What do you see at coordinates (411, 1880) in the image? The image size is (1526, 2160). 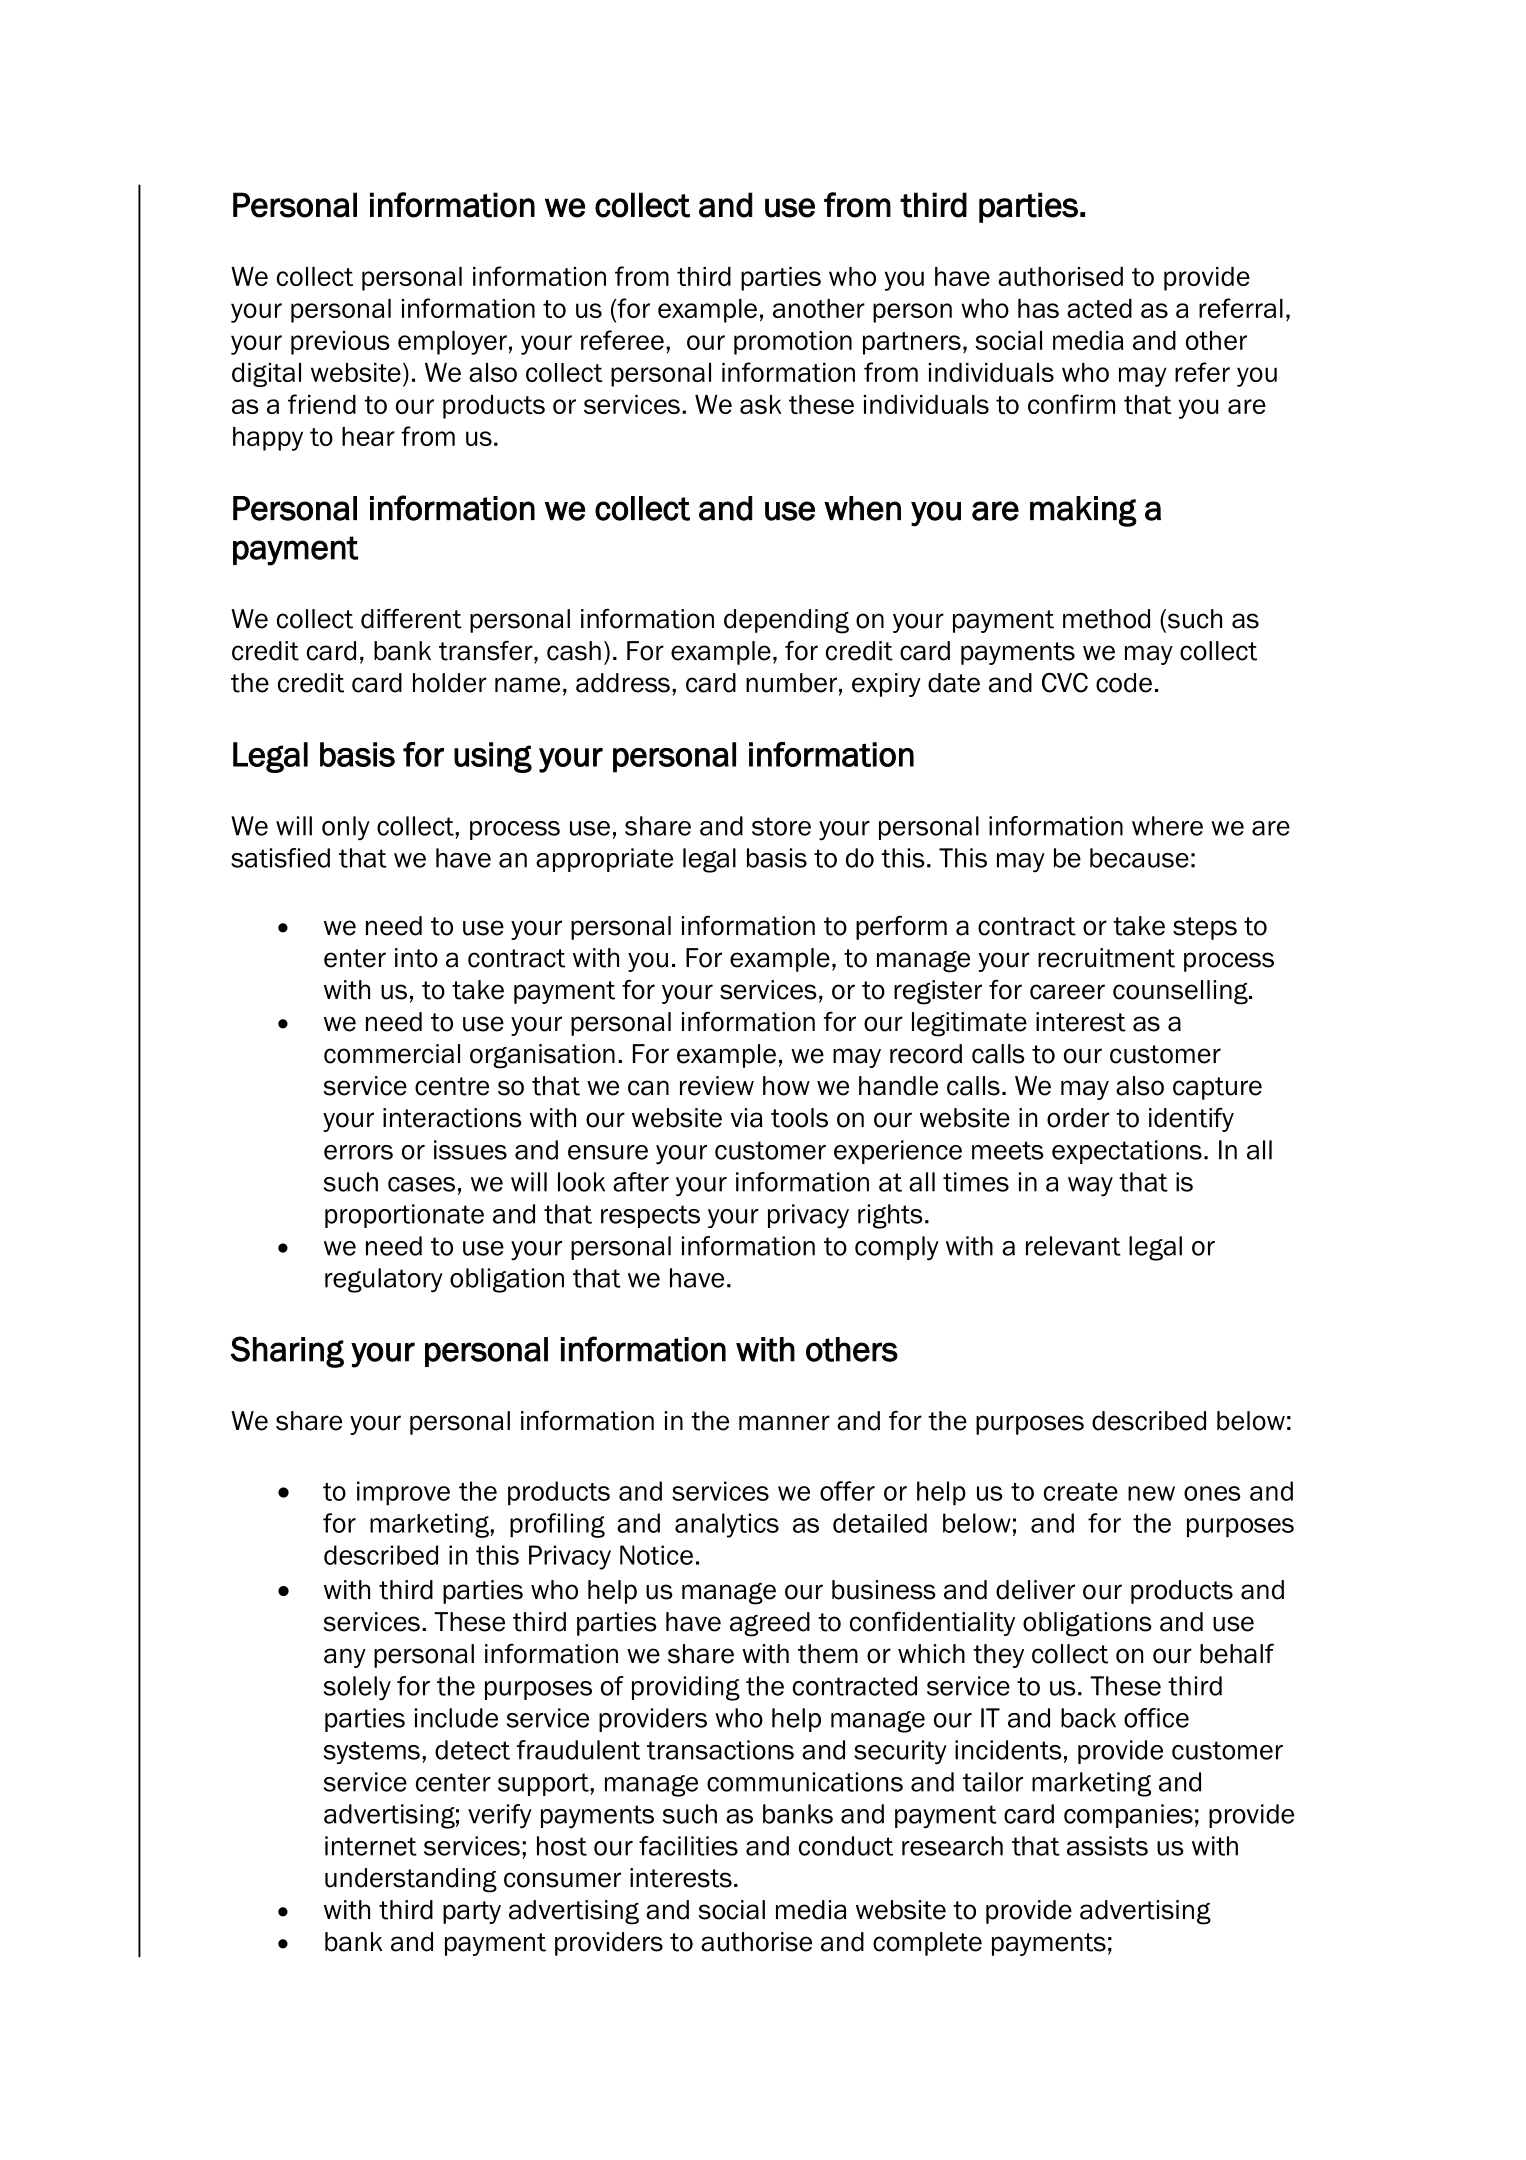 I see `understanding` at bounding box center [411, 1880].
